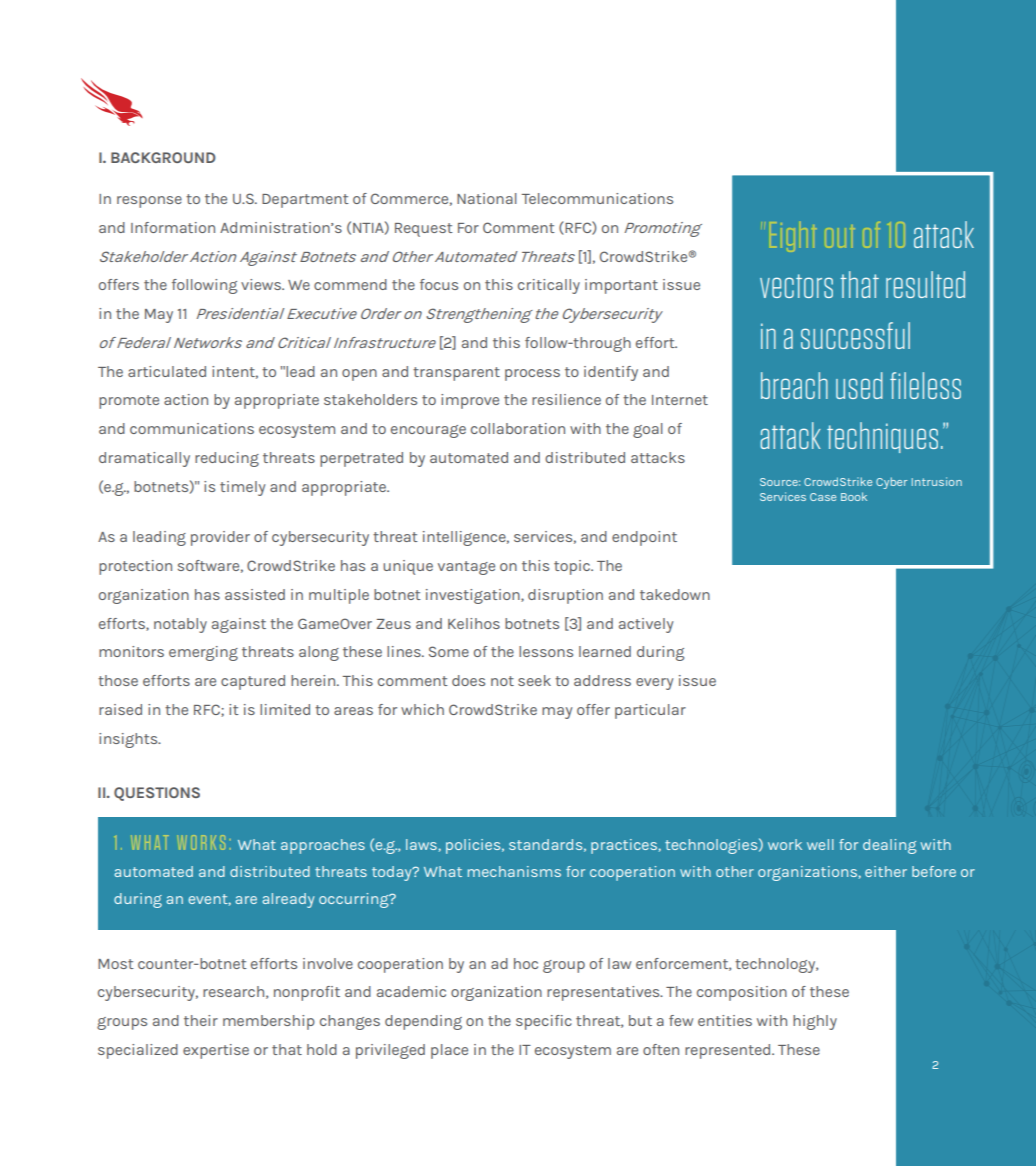  Describe the element at coordinates (163, 157) in the screenshot. I see `BACKGROUND` at that location.
